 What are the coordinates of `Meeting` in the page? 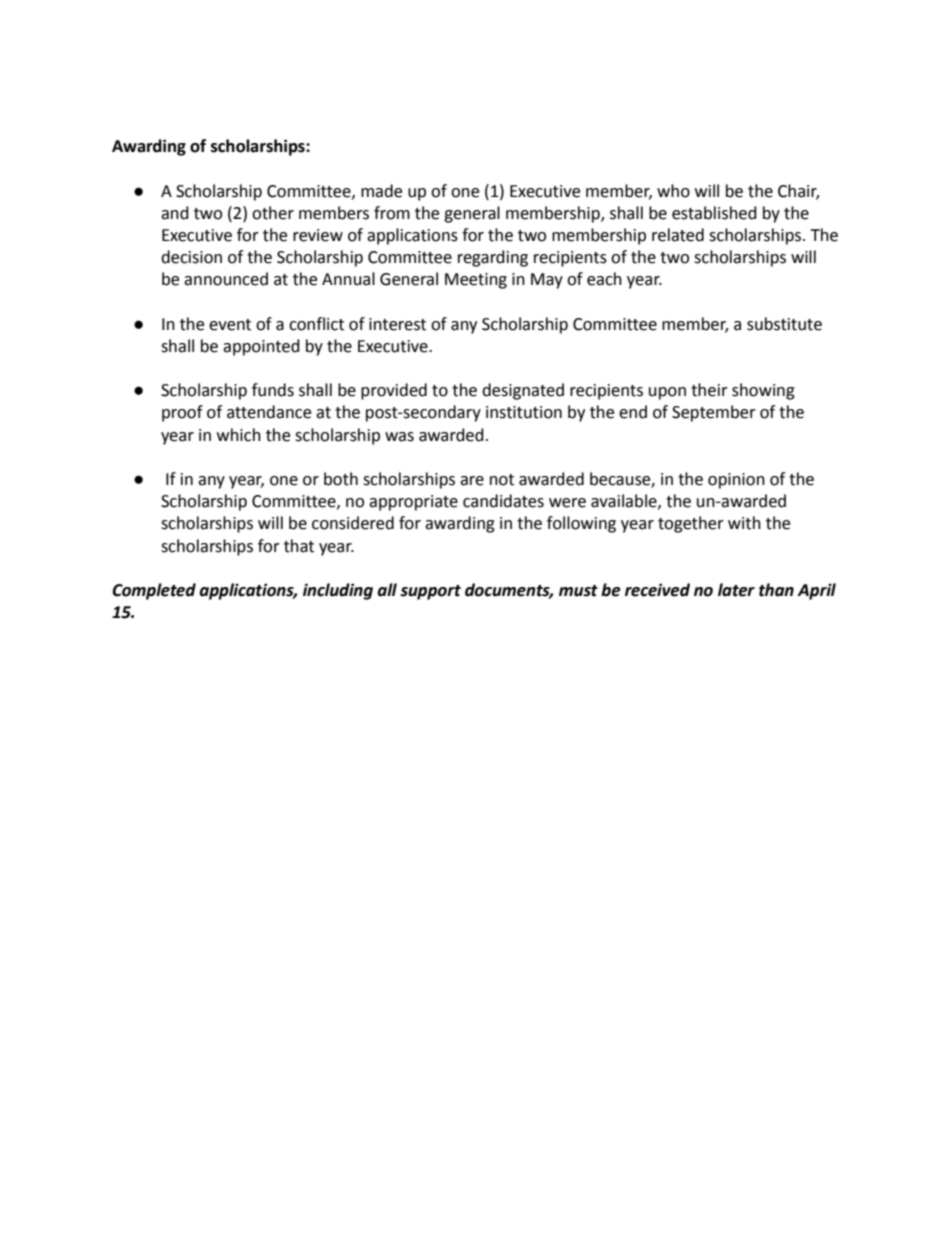 It's located at (476, 281).
